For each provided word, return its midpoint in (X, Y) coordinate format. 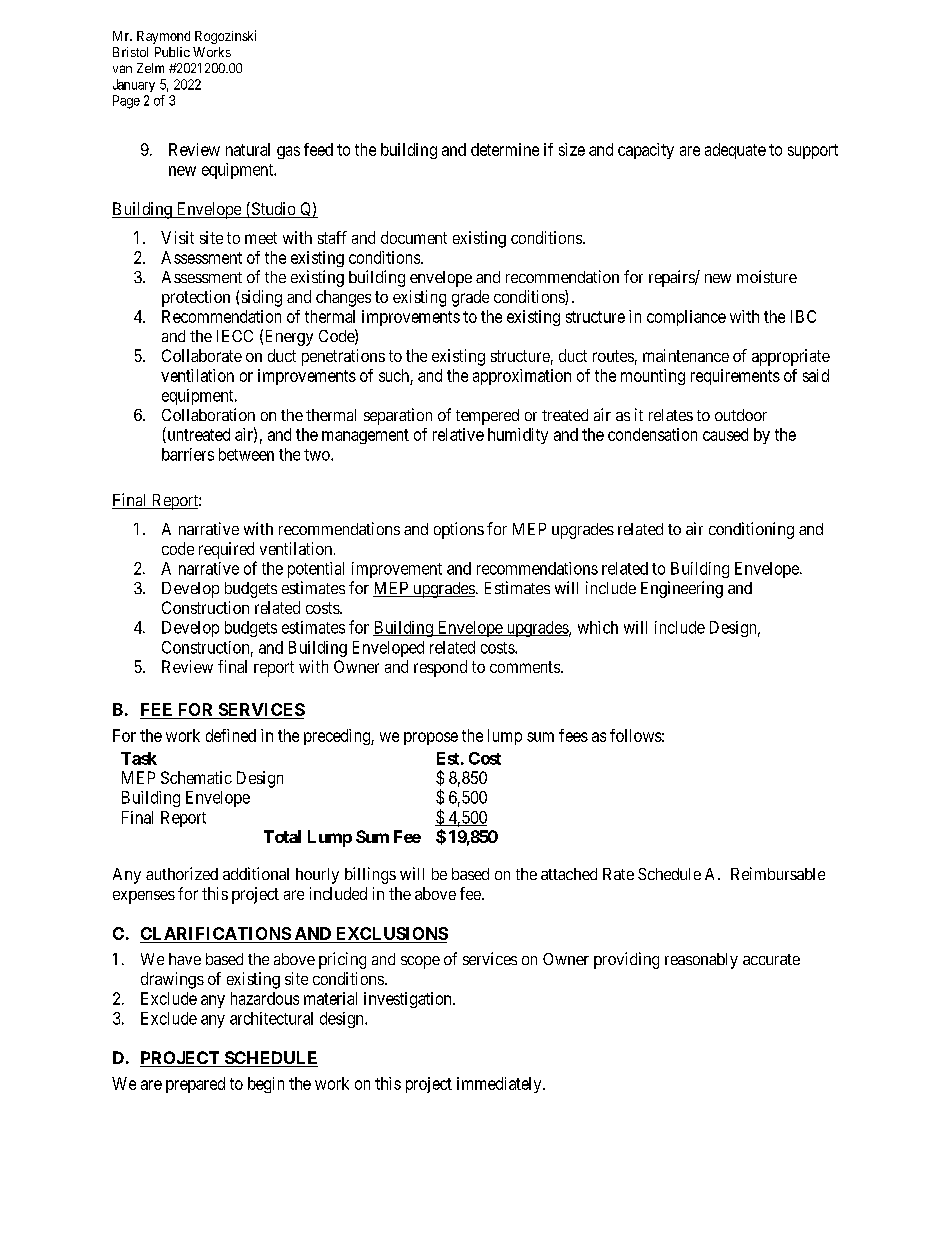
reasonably (701, 961)
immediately (500, 1085)
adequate (735, 151)
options (459, 530)
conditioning (751, 530)
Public (172, 52)
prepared (195, 1085)
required (226, 550)
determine (505, 149)
